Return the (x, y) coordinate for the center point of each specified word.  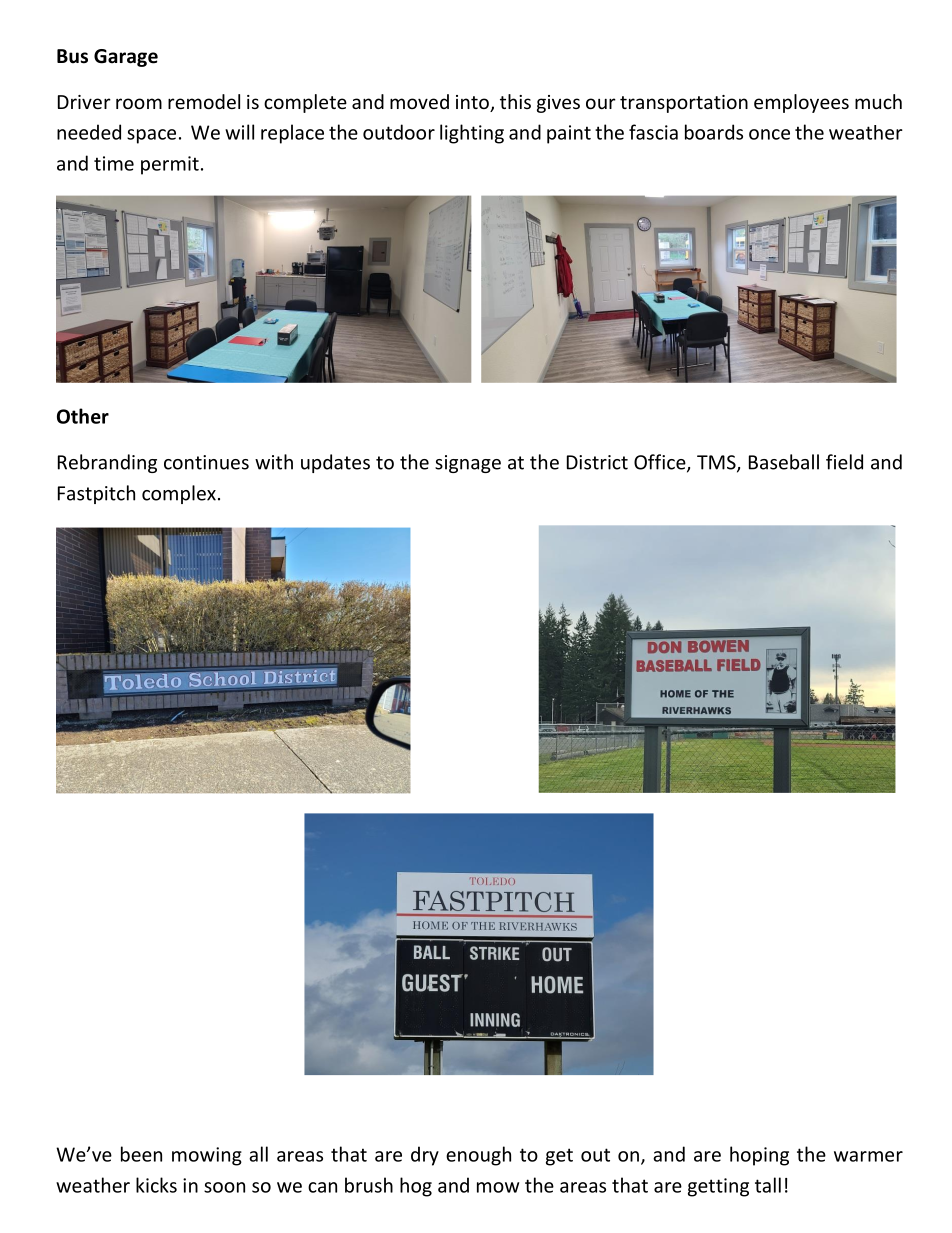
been (141, 1154)
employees (801, 103)
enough (478, 1156)
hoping (759, 1156)
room (139, 103)
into (473, 103)
